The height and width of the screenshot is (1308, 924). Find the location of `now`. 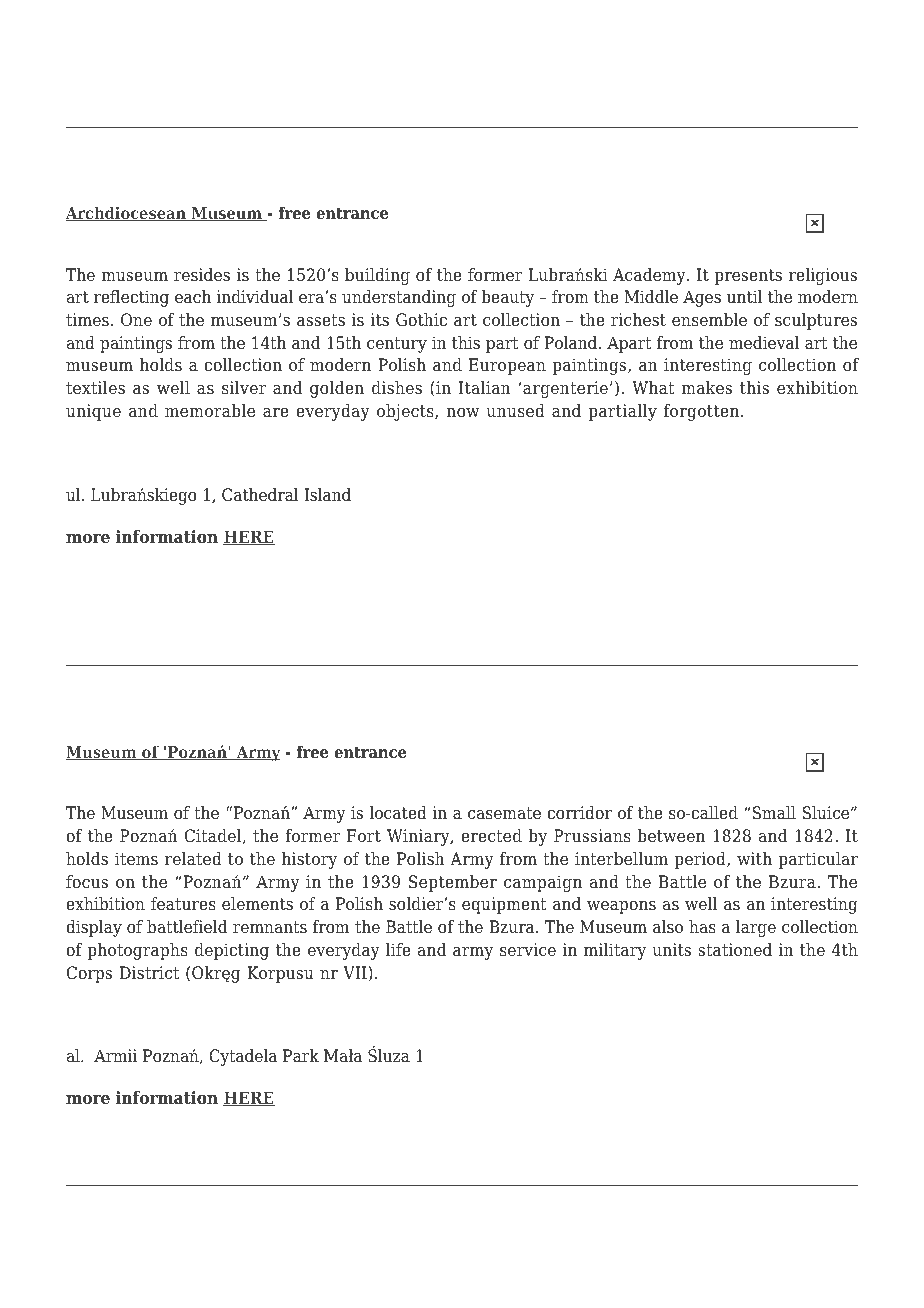

now is located at coordinates (463, 413).
